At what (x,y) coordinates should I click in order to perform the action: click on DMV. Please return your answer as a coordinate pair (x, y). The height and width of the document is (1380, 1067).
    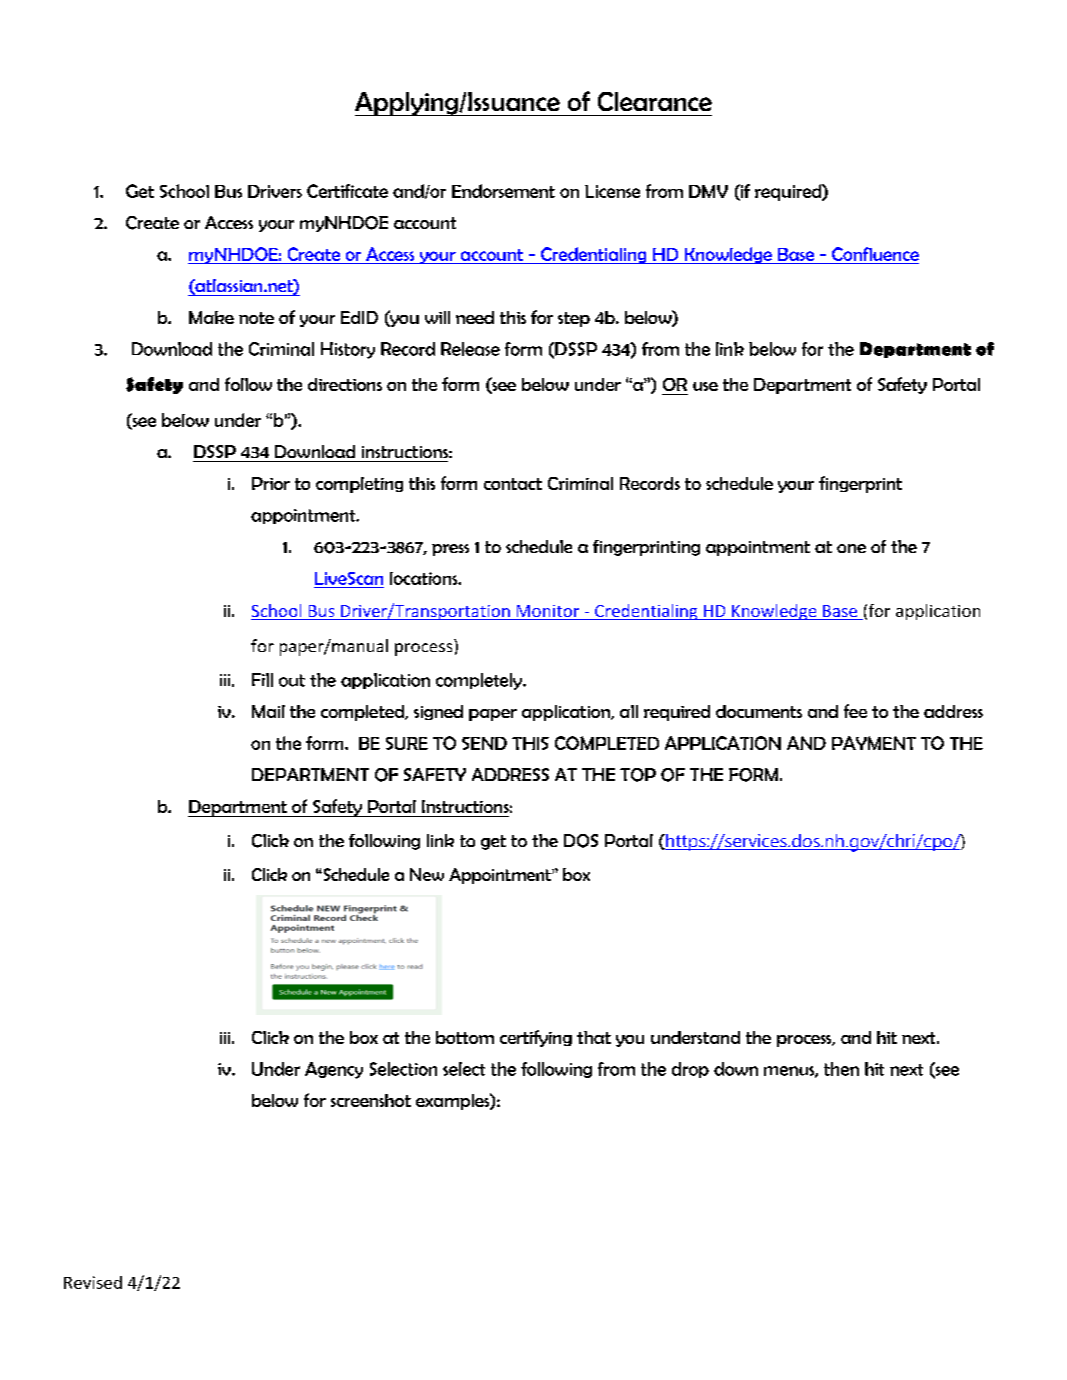
    Looking at the image, I should click on (708, 191).
